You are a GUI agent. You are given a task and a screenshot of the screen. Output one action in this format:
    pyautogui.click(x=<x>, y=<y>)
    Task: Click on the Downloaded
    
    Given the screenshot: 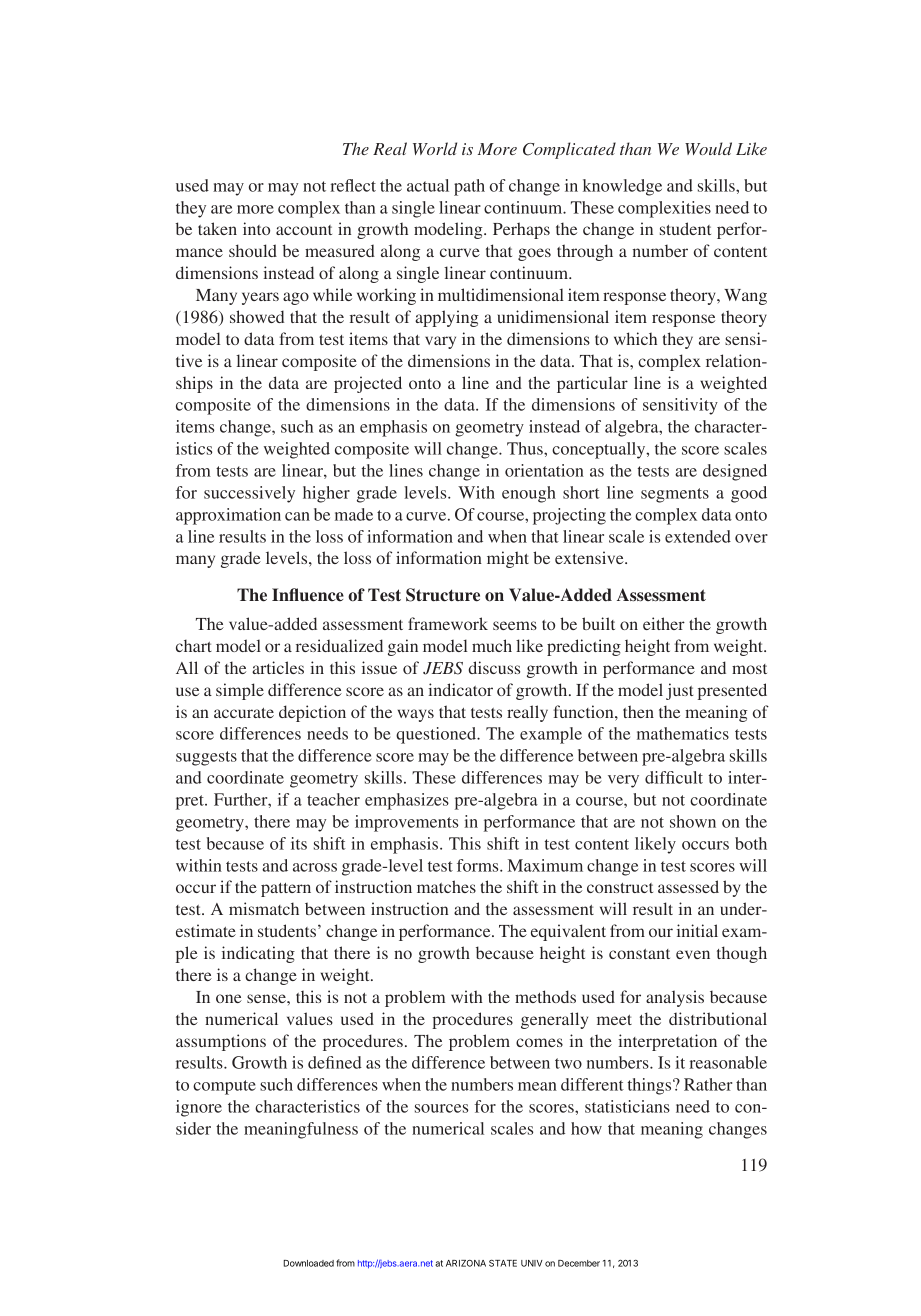 What is the action you would take?
    pyautogui.click(x=308, y=1263)
